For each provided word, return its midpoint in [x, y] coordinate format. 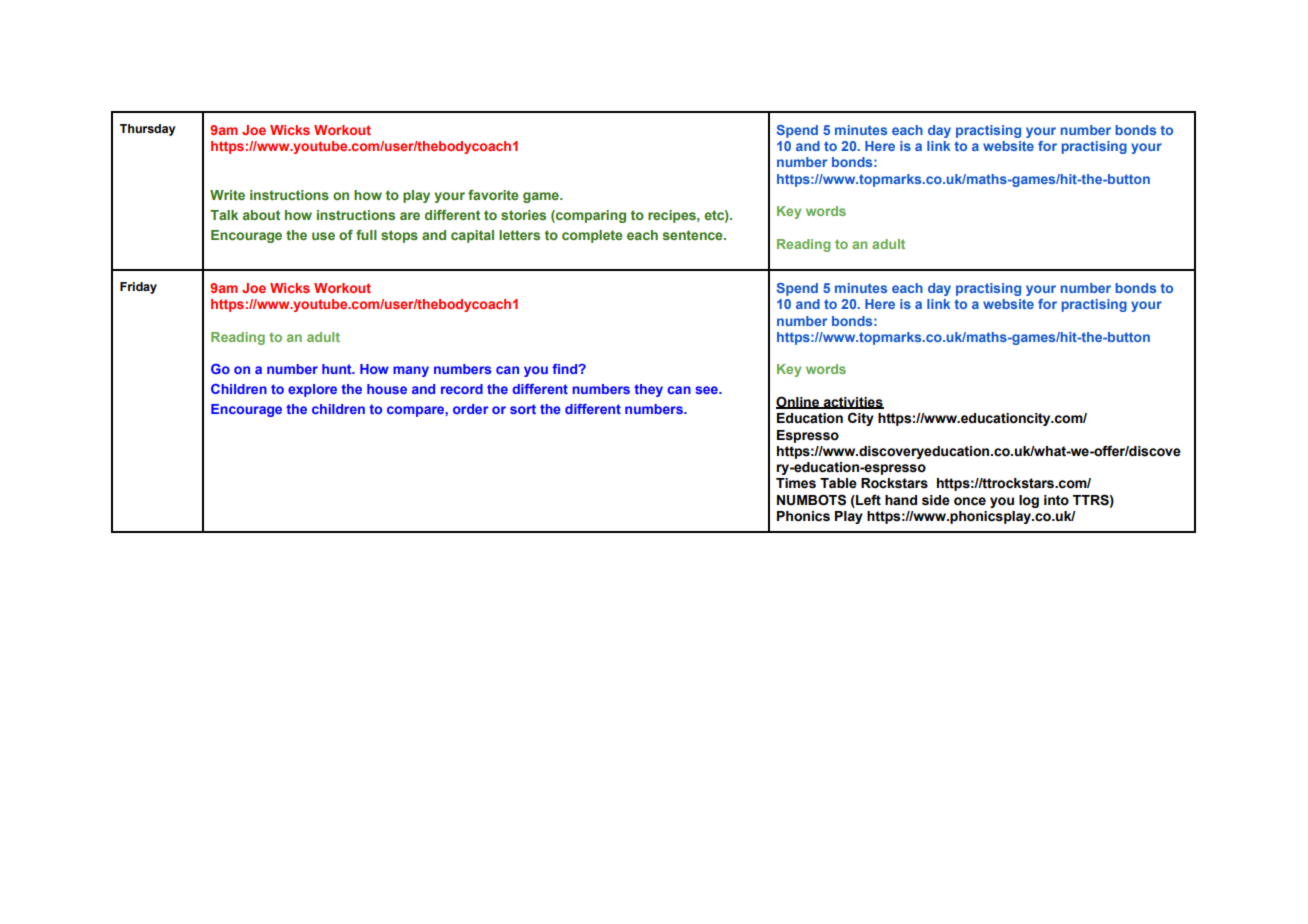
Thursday [148, 130]
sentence [694, 235]
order [470, 409]
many [411, 371]
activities [852, 403]
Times [796, 483]
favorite [493, 195]
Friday [138, 288]
